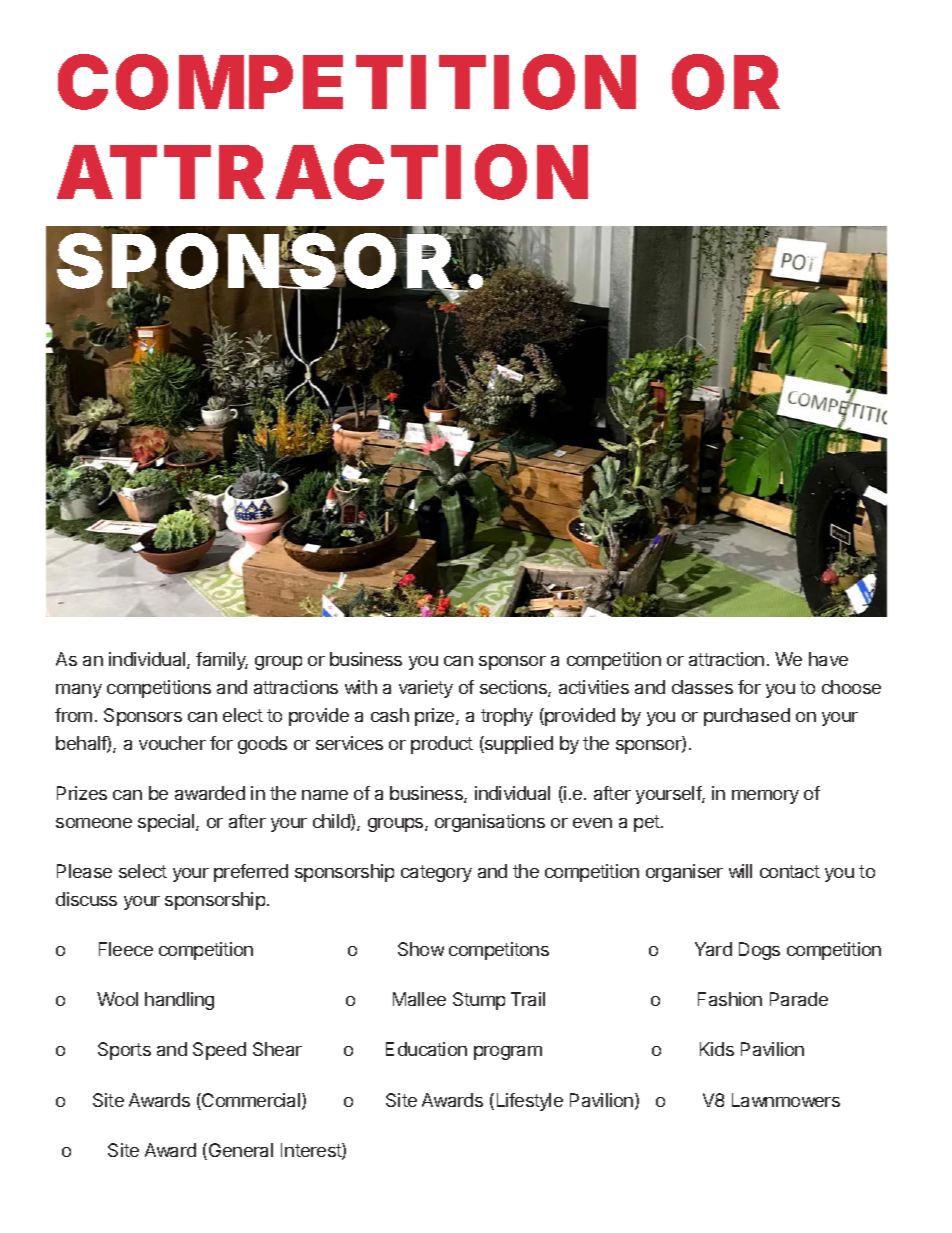 Image resolution: width=952 pixels, height=1233 pixels. I want to click on category, so click(436, 873).
